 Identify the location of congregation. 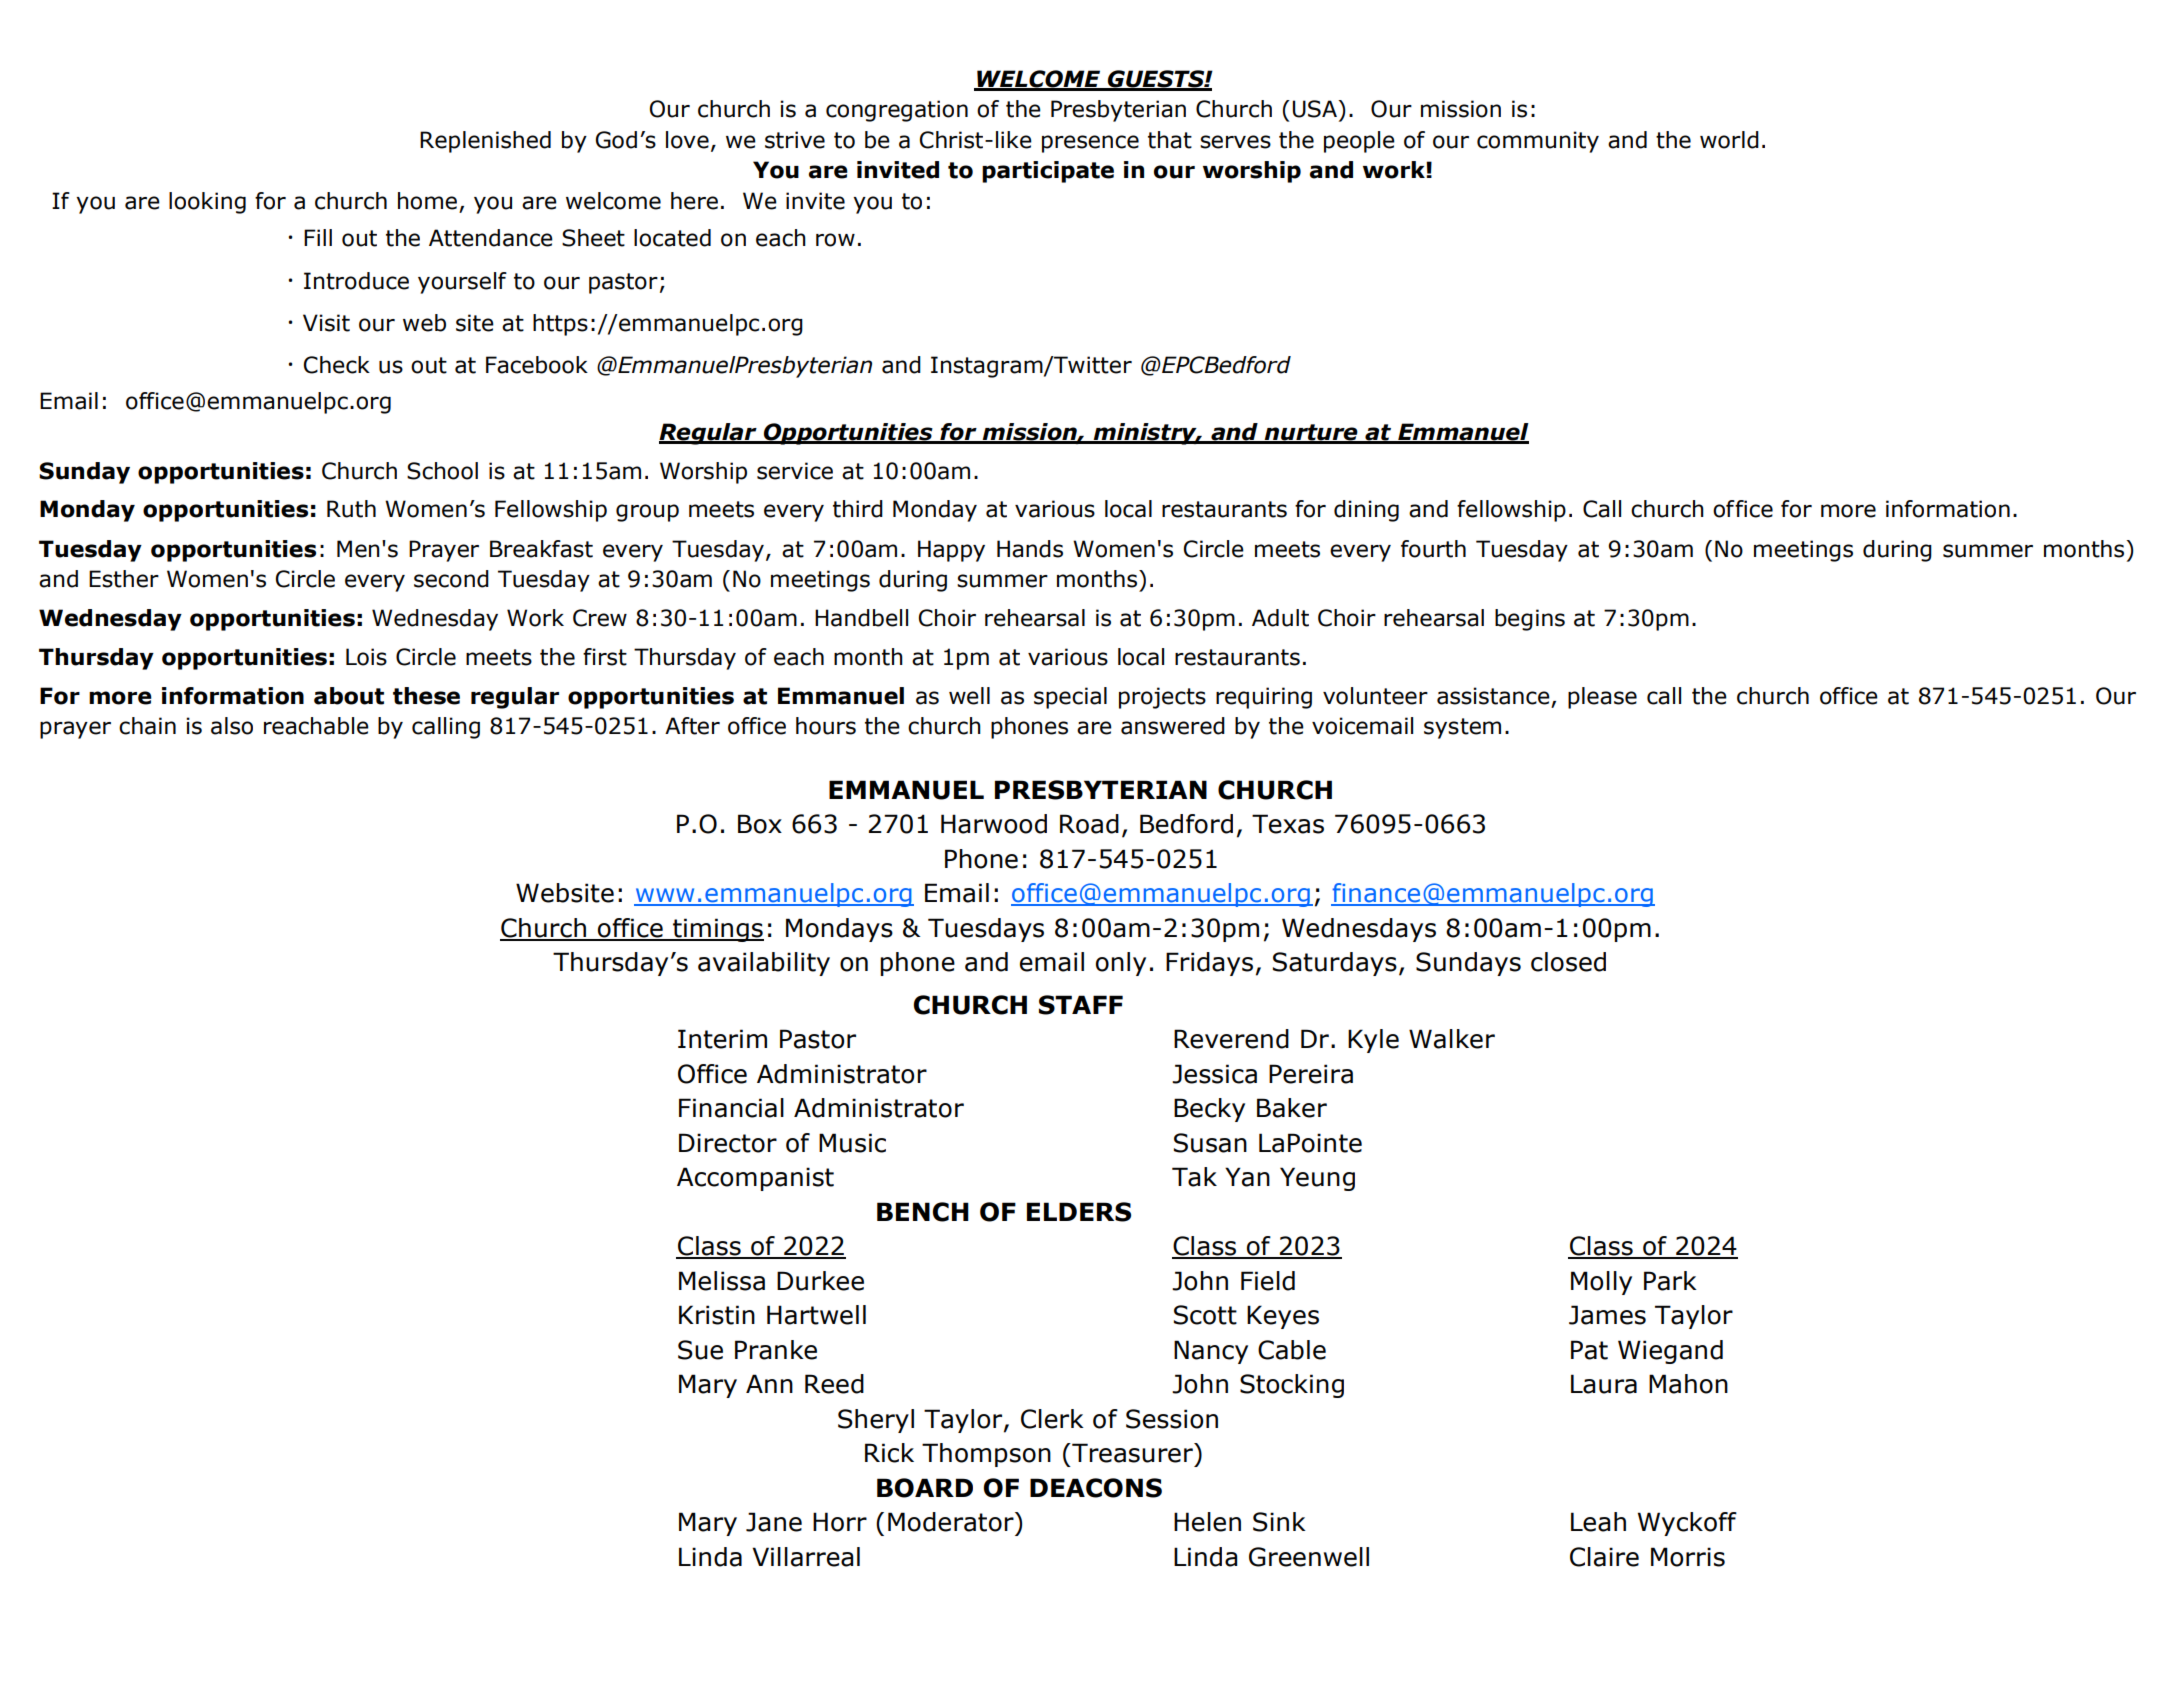
(897, 111).
